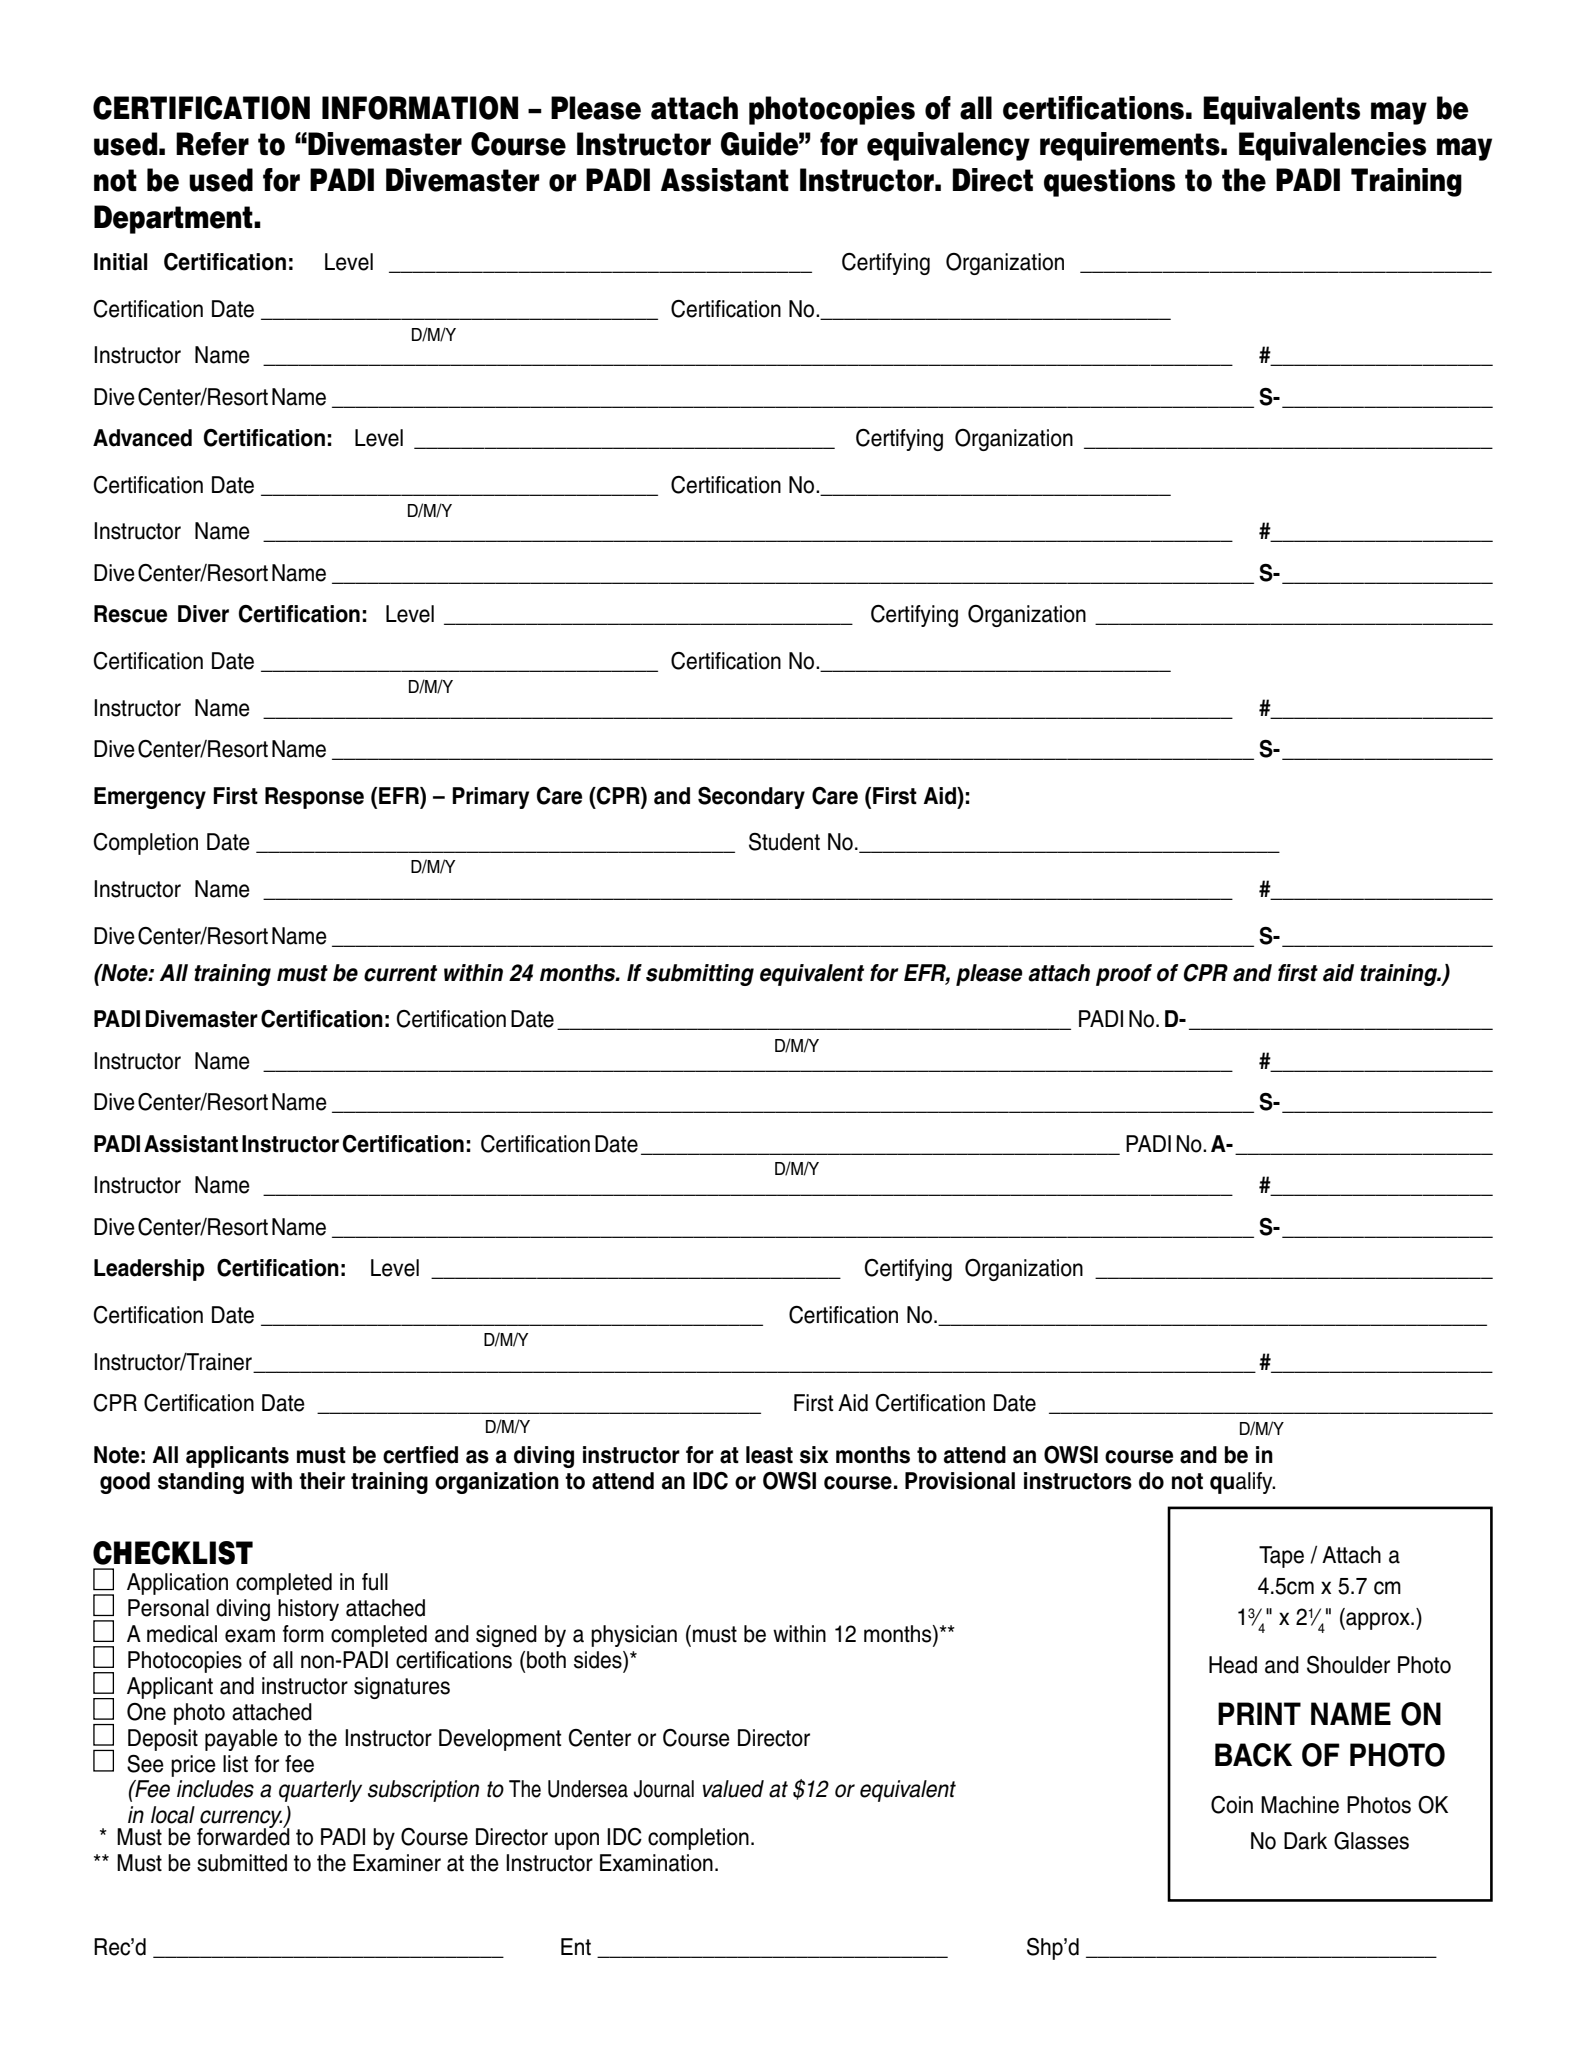  Describe the element at coordinates (149, 1270) in the page. I see `Leadership` at that location.
